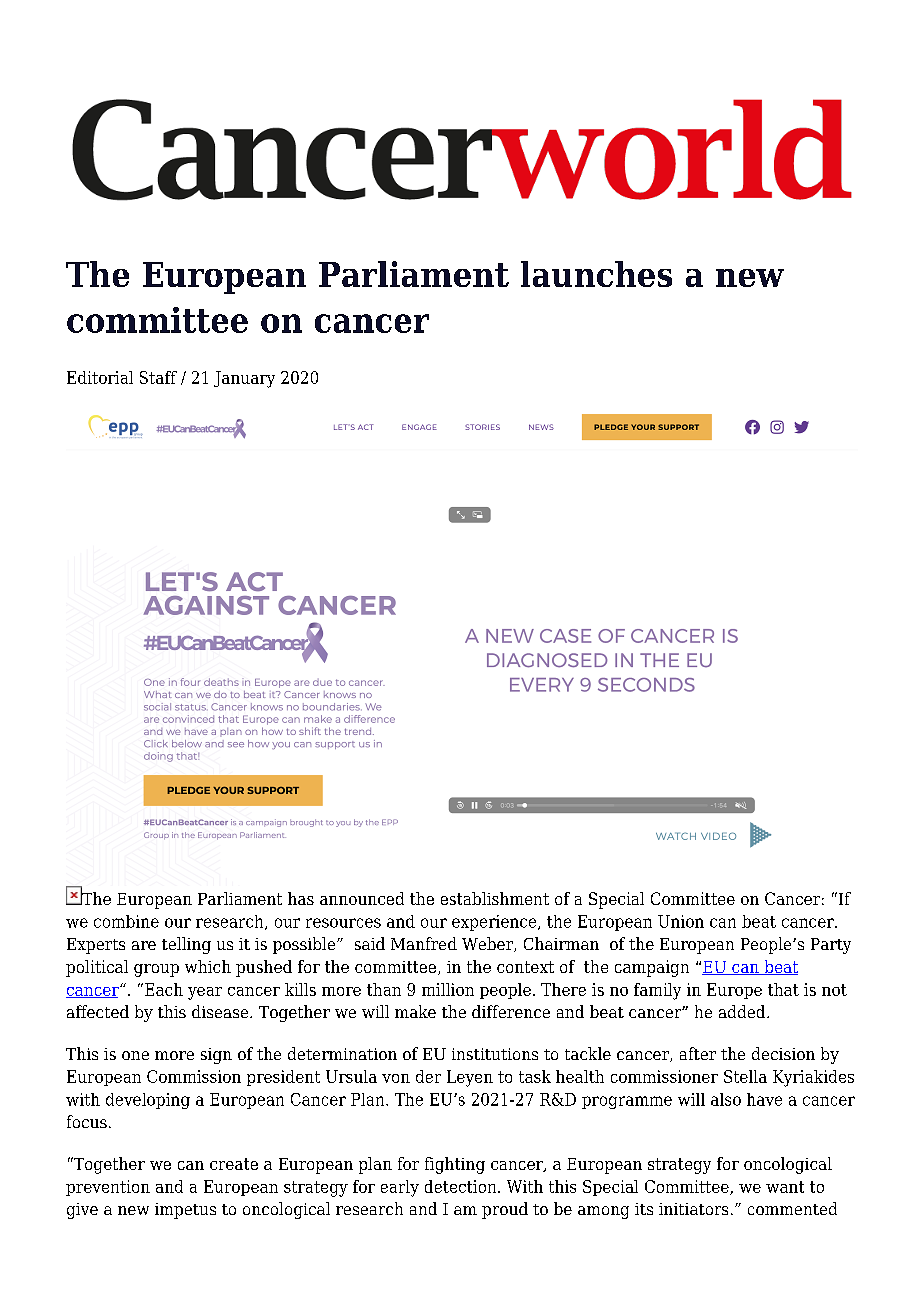  What do you see at coordinates (185, 1211) in the document?
I see `impetus` at bounding box center [185, 1211].
